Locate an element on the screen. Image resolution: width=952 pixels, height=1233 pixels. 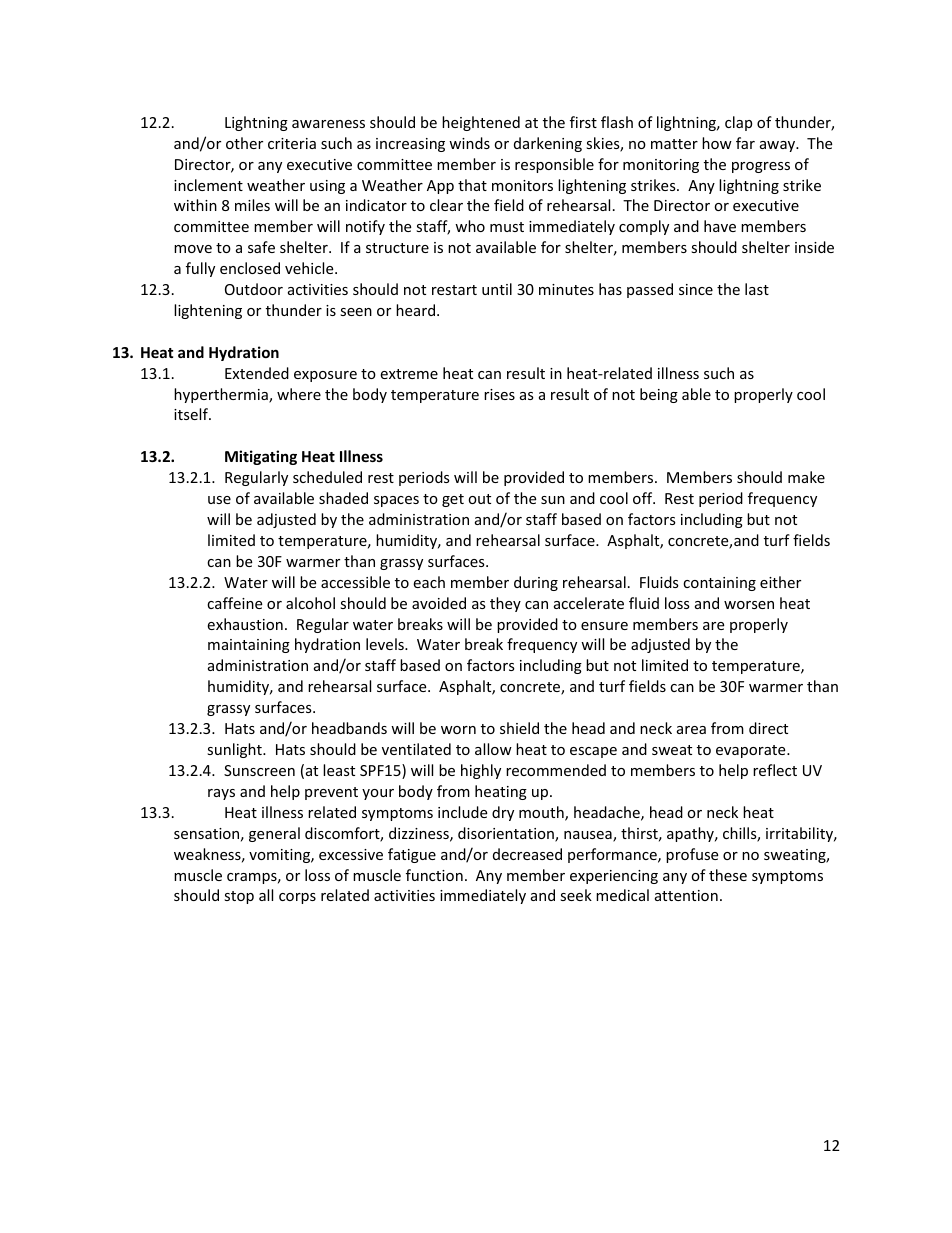
maintaining is located at coordinates (249, 646).
